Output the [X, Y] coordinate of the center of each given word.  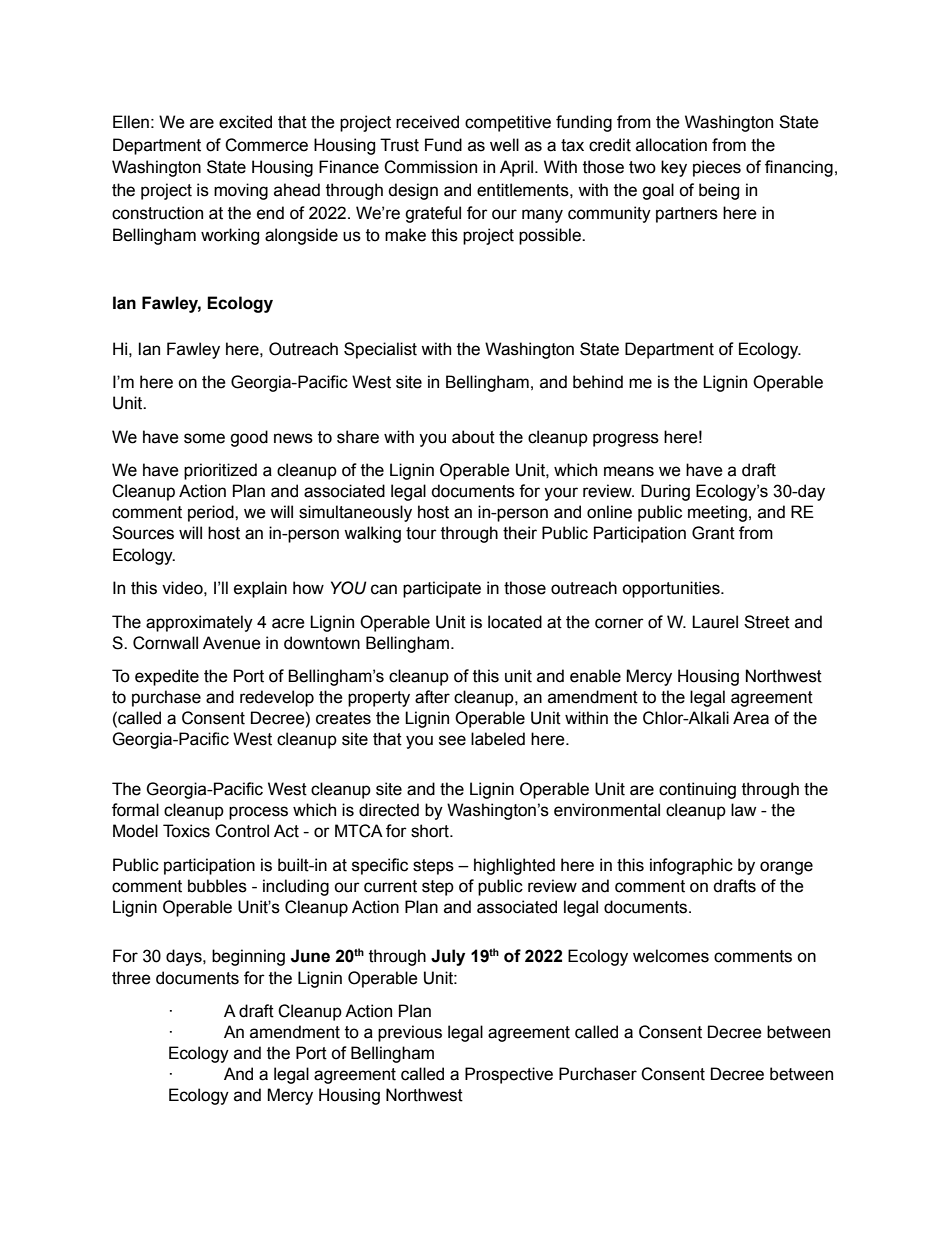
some [204, 438]
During [665, 492]
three [131, 978]
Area [751, 718]
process [258, 813]
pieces [717, 168]
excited [245, 122]
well [504, 145]
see [452, 740]
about [473, 437]
